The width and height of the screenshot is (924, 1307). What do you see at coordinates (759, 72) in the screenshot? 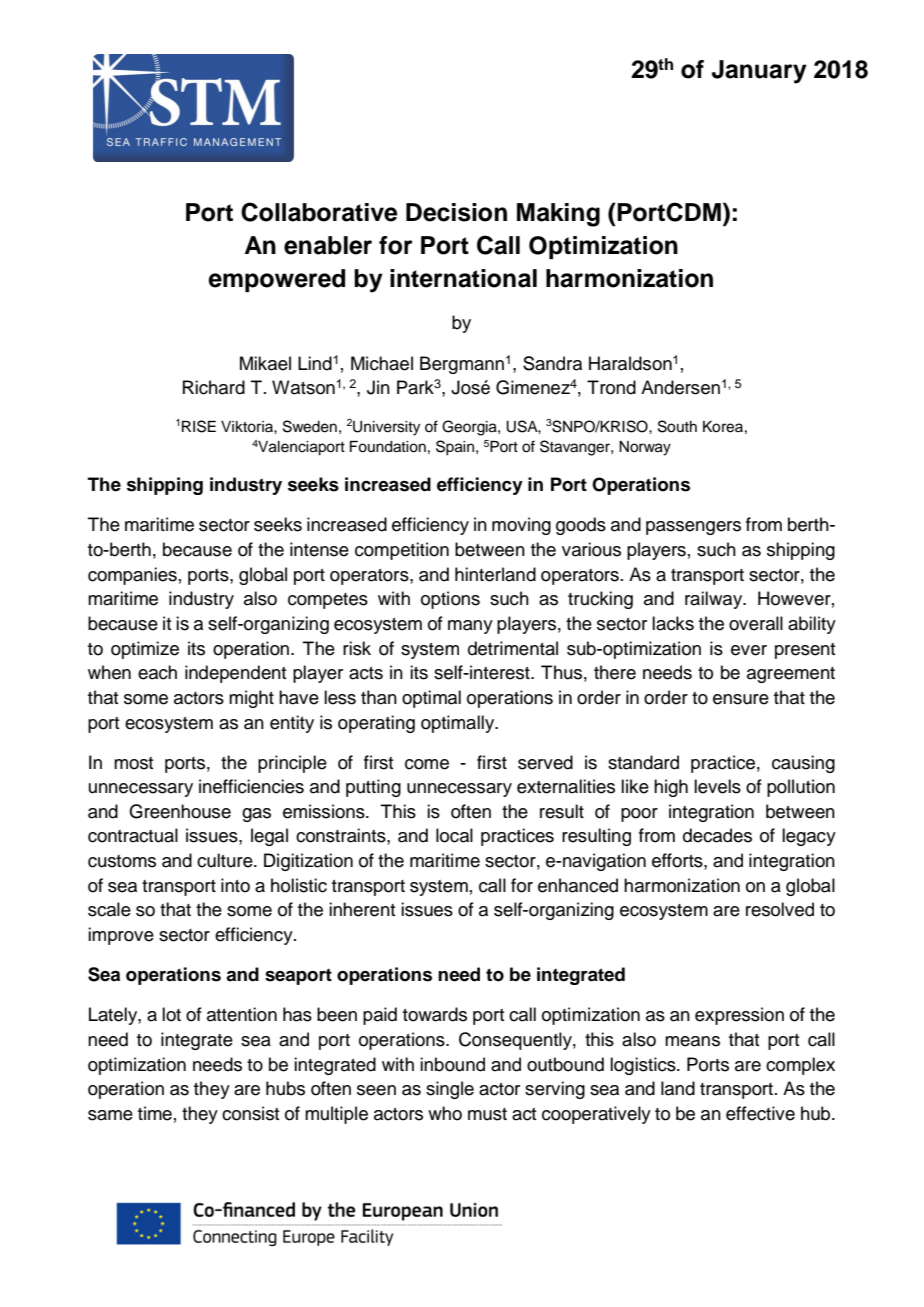
I see `January` at bounding box center [759, 72].
